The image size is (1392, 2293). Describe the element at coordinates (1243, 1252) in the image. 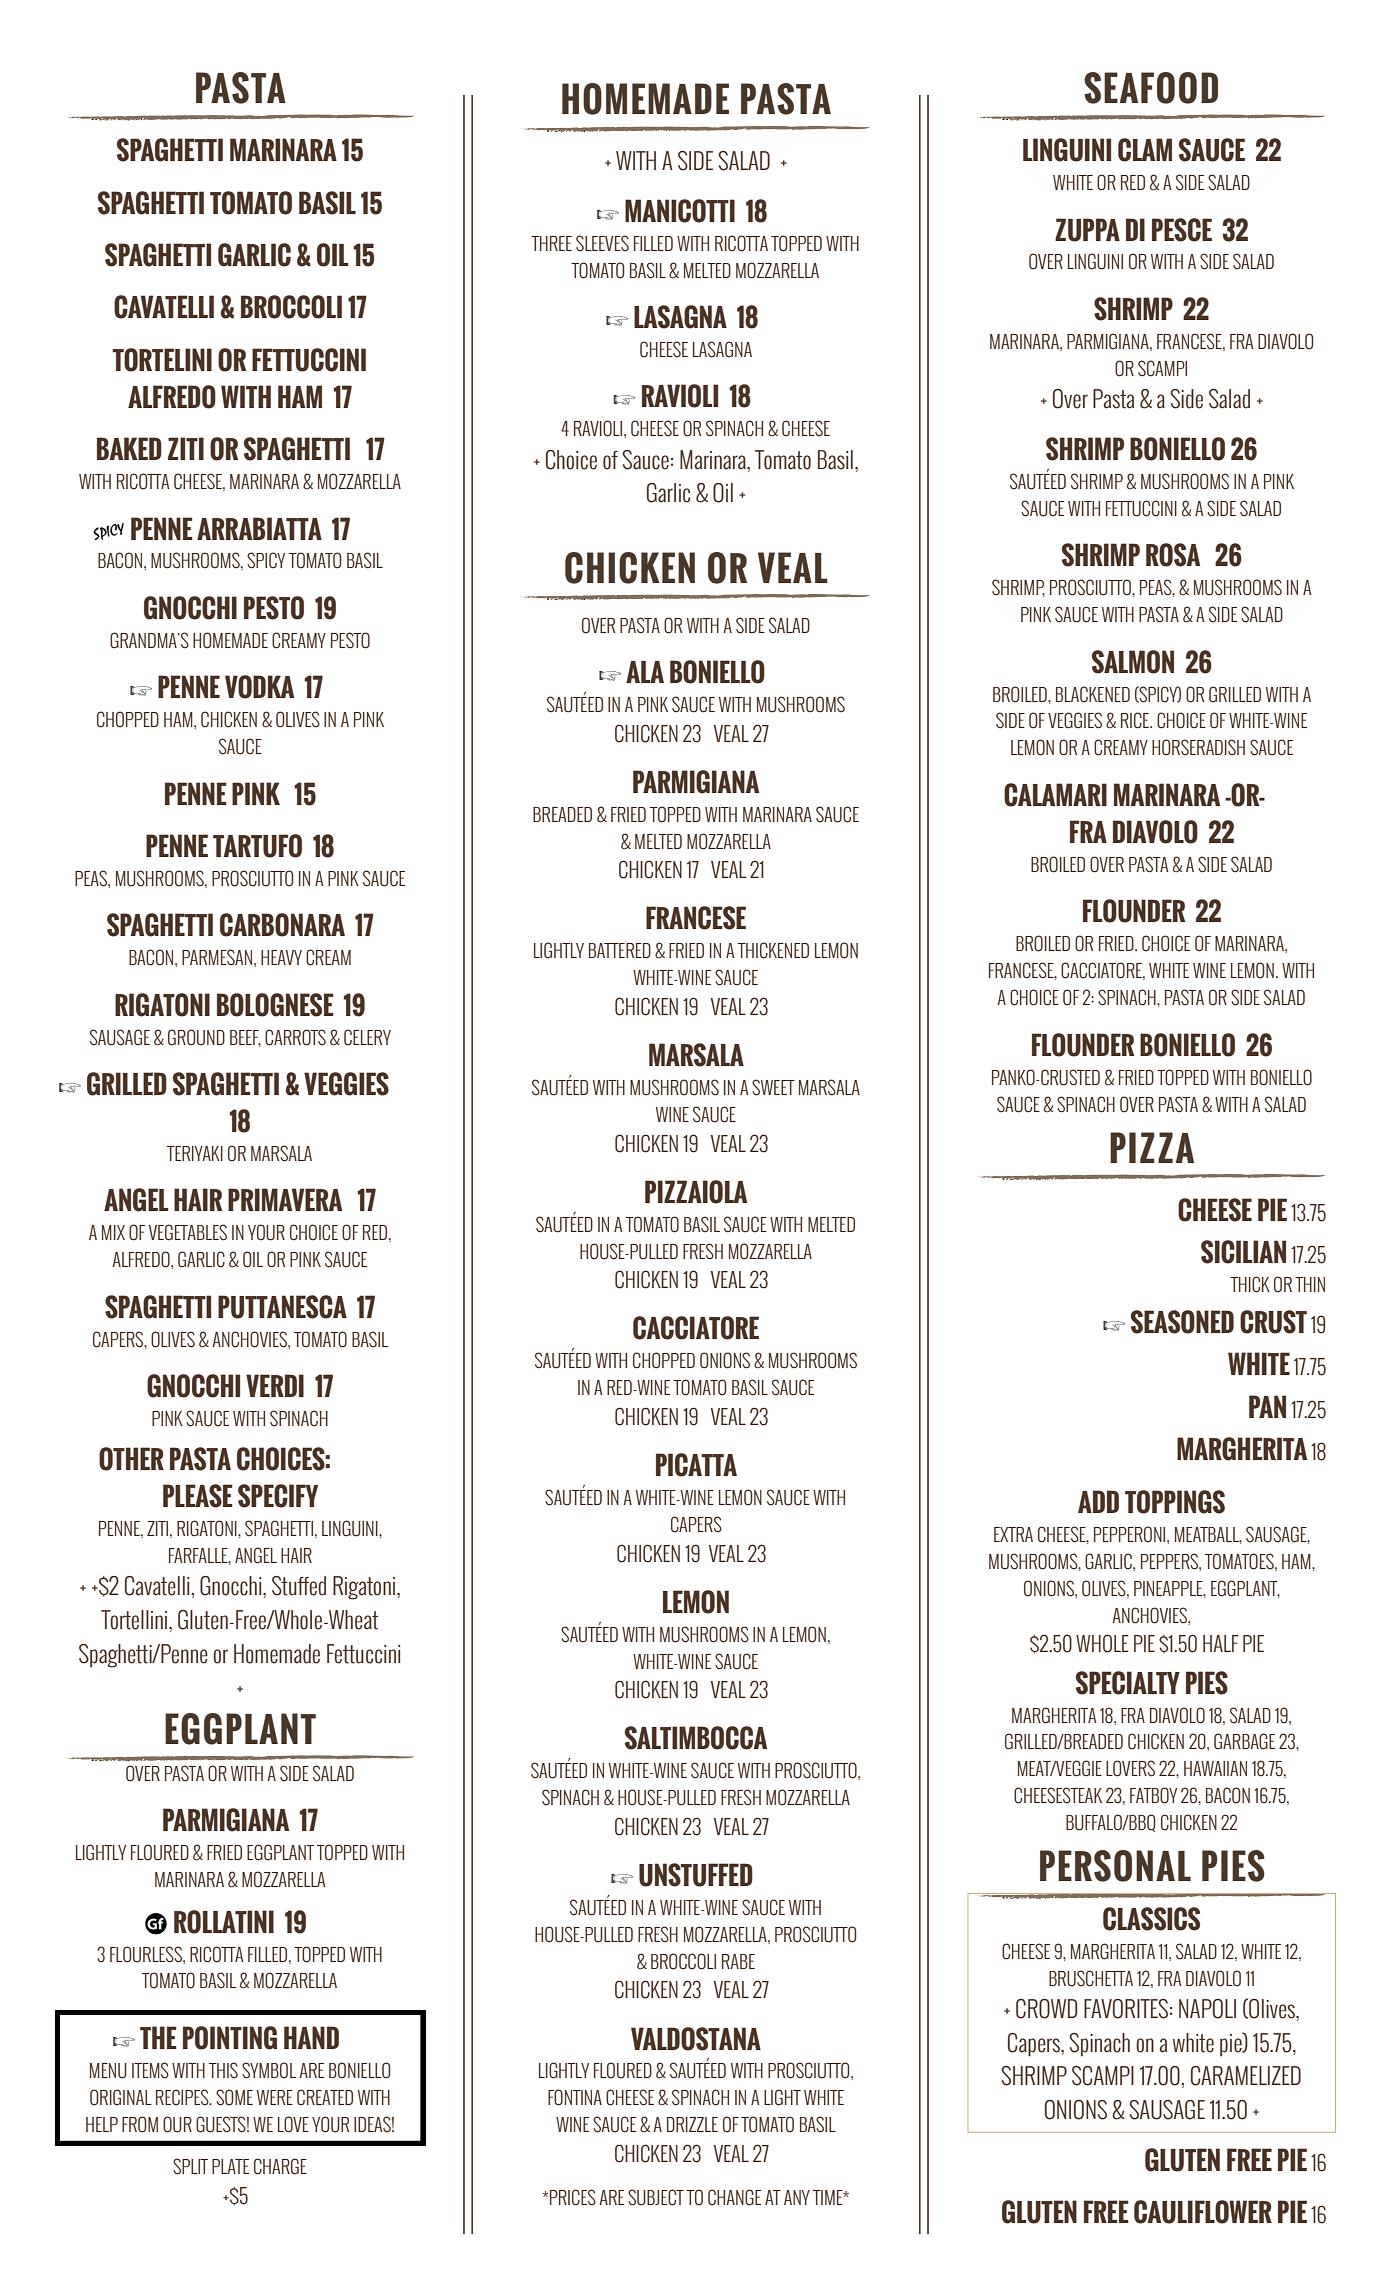

I see `SICILIAN` at that location.
